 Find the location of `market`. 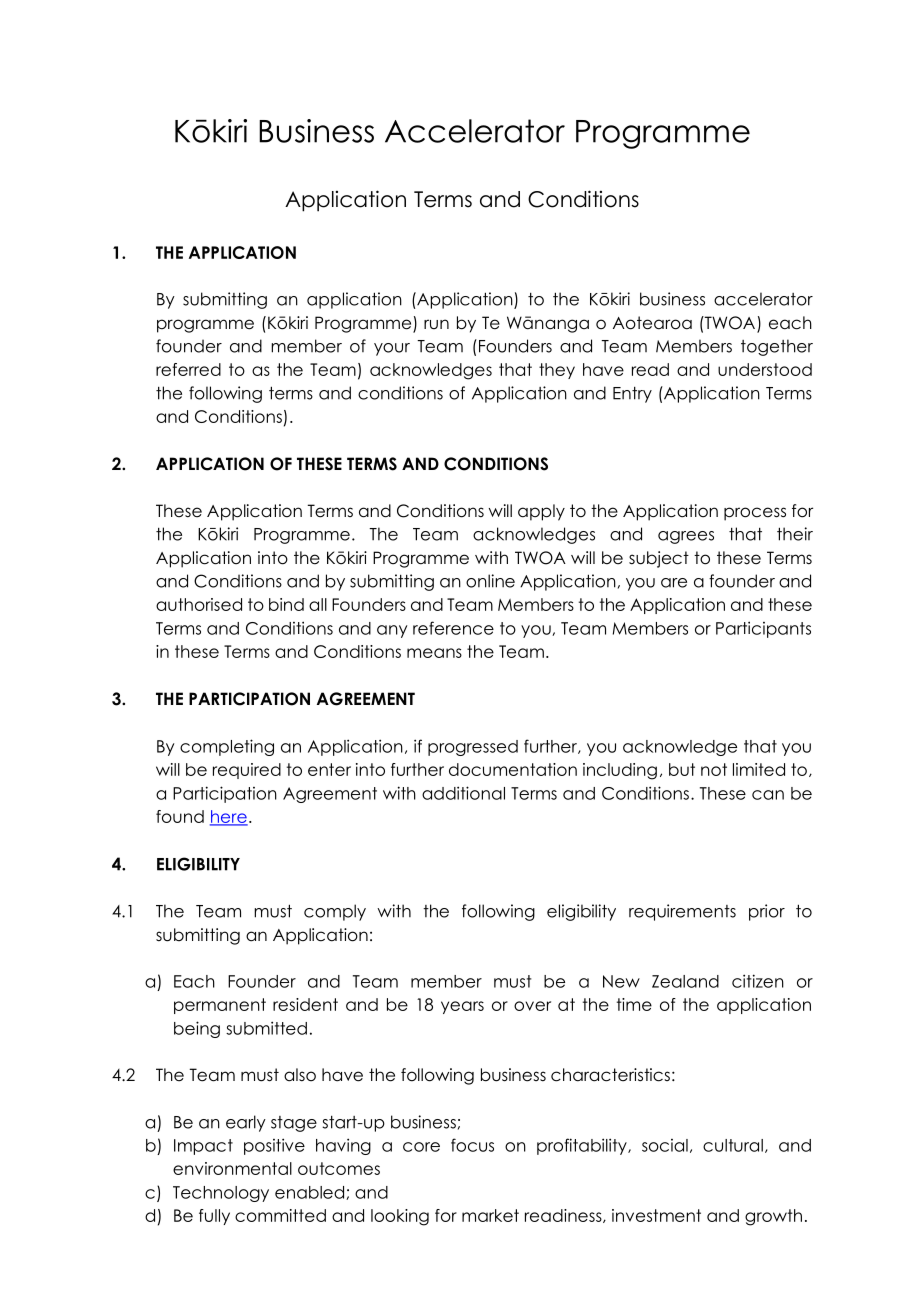

market is located at coordinates (490, 1215).
